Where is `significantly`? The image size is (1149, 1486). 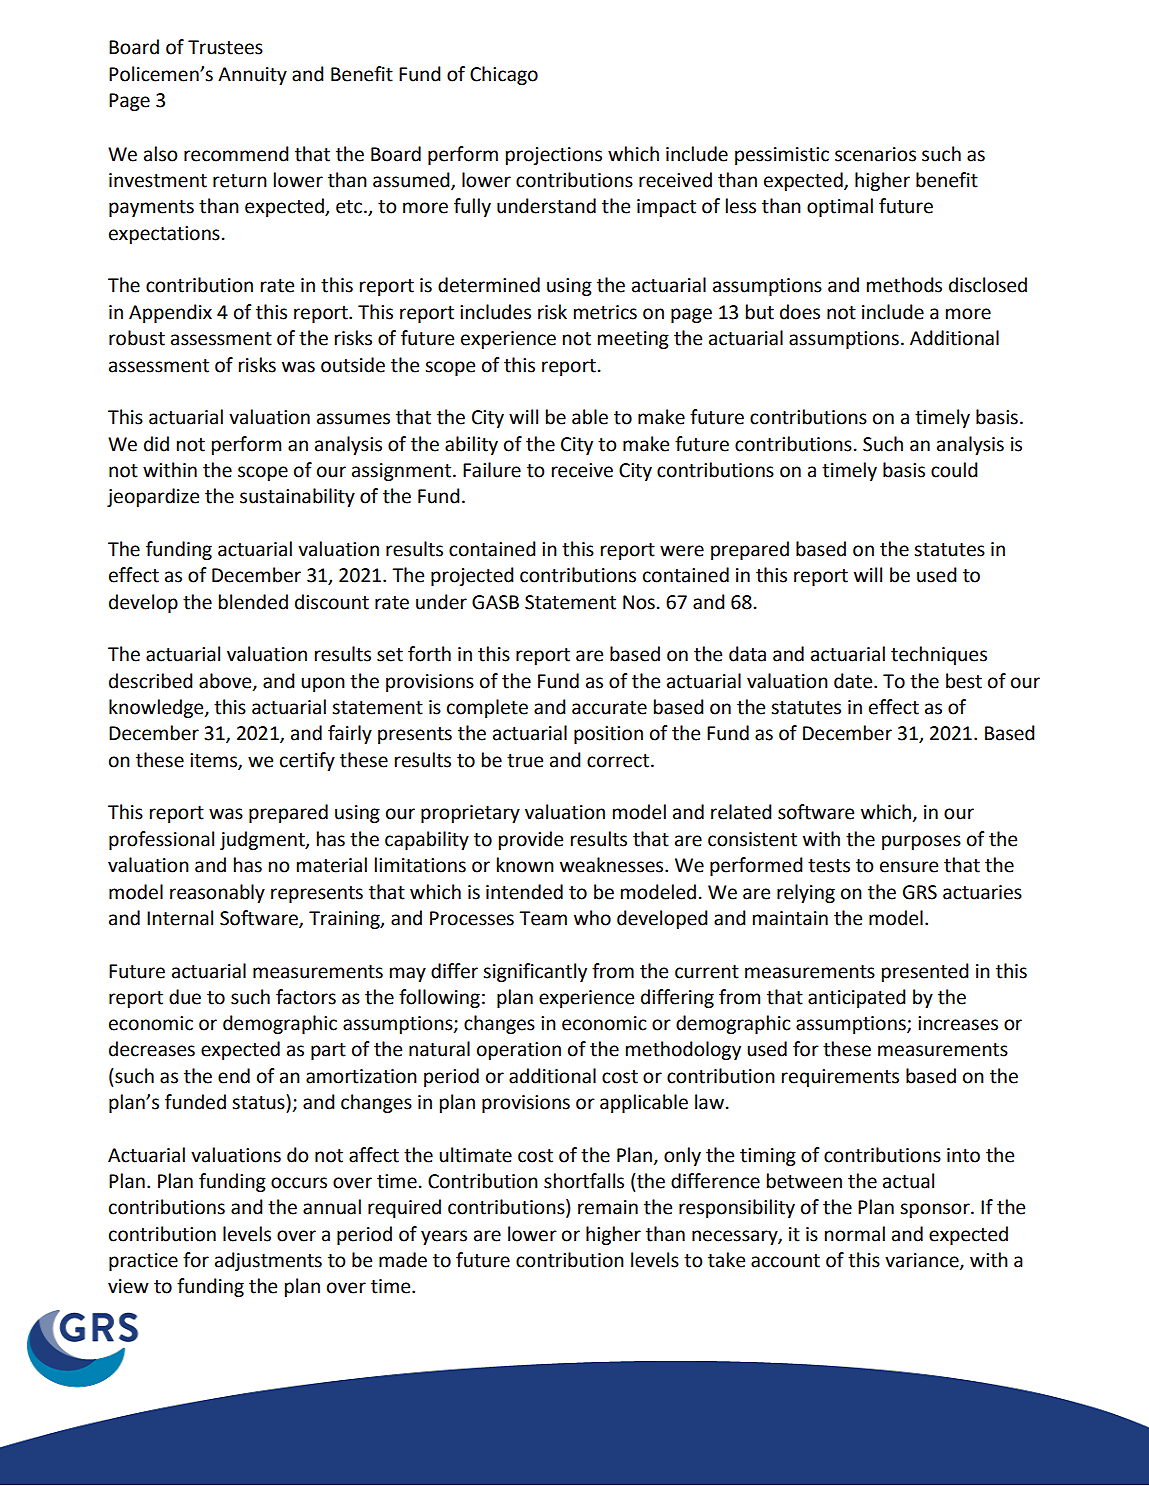 significantly is located at coordinates (535, 972).
